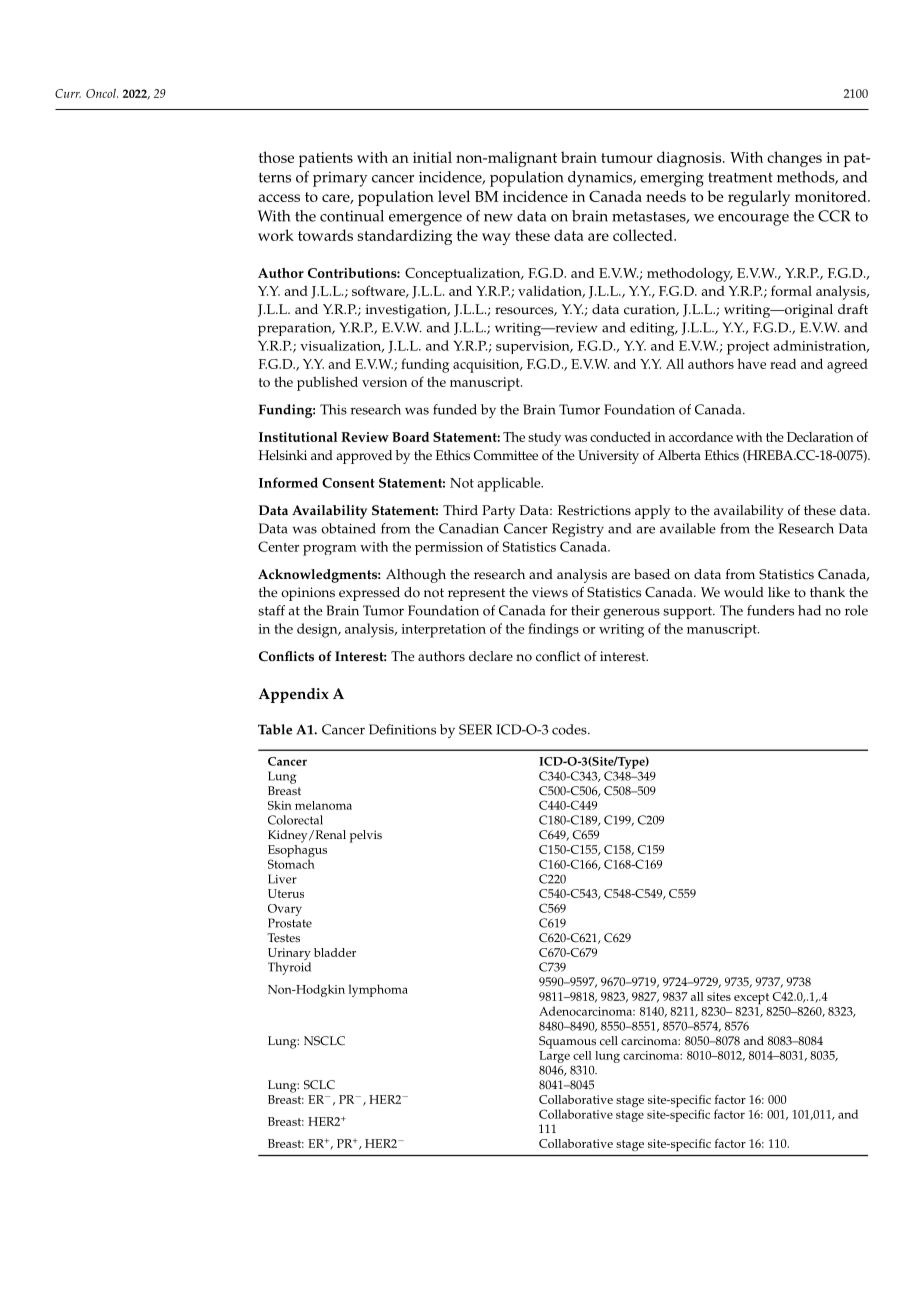 This document has width=924, height=1308. What do you see at coordinates (554, 1058) in the document?
I see `Large` at bounding box center [554, 1058].
